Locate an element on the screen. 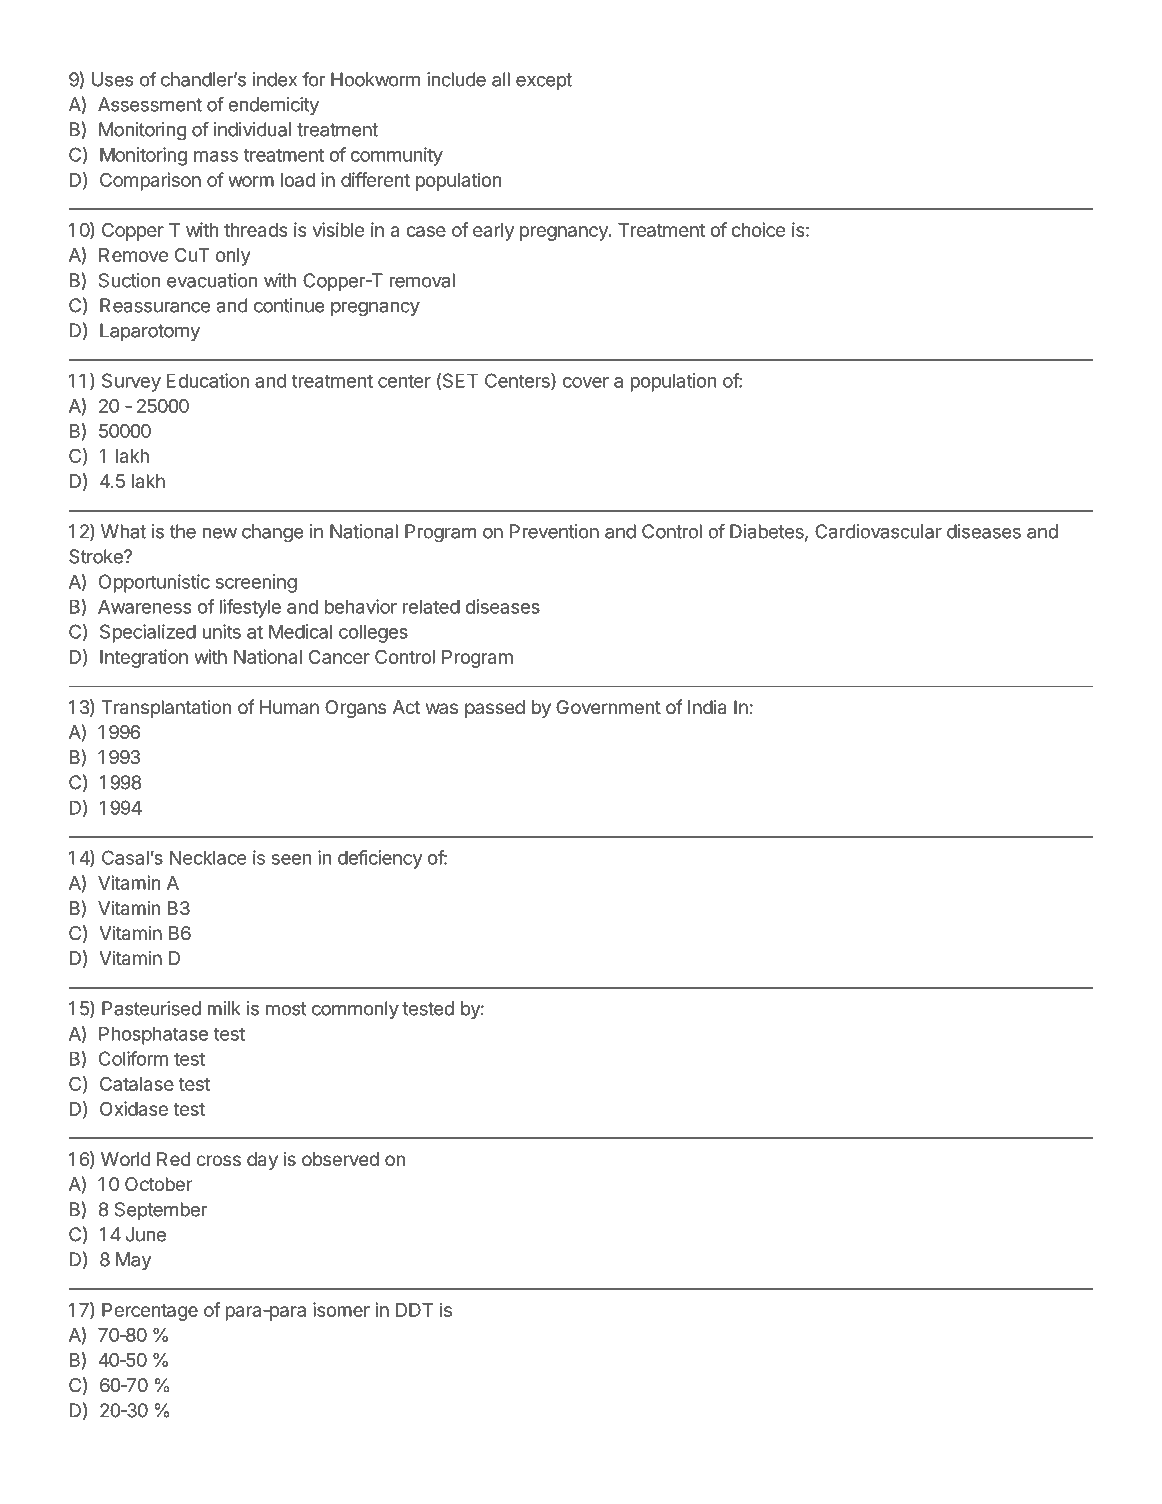 This screenshot has height=1504, width=1162. India is located at coordinates (707, 707).
